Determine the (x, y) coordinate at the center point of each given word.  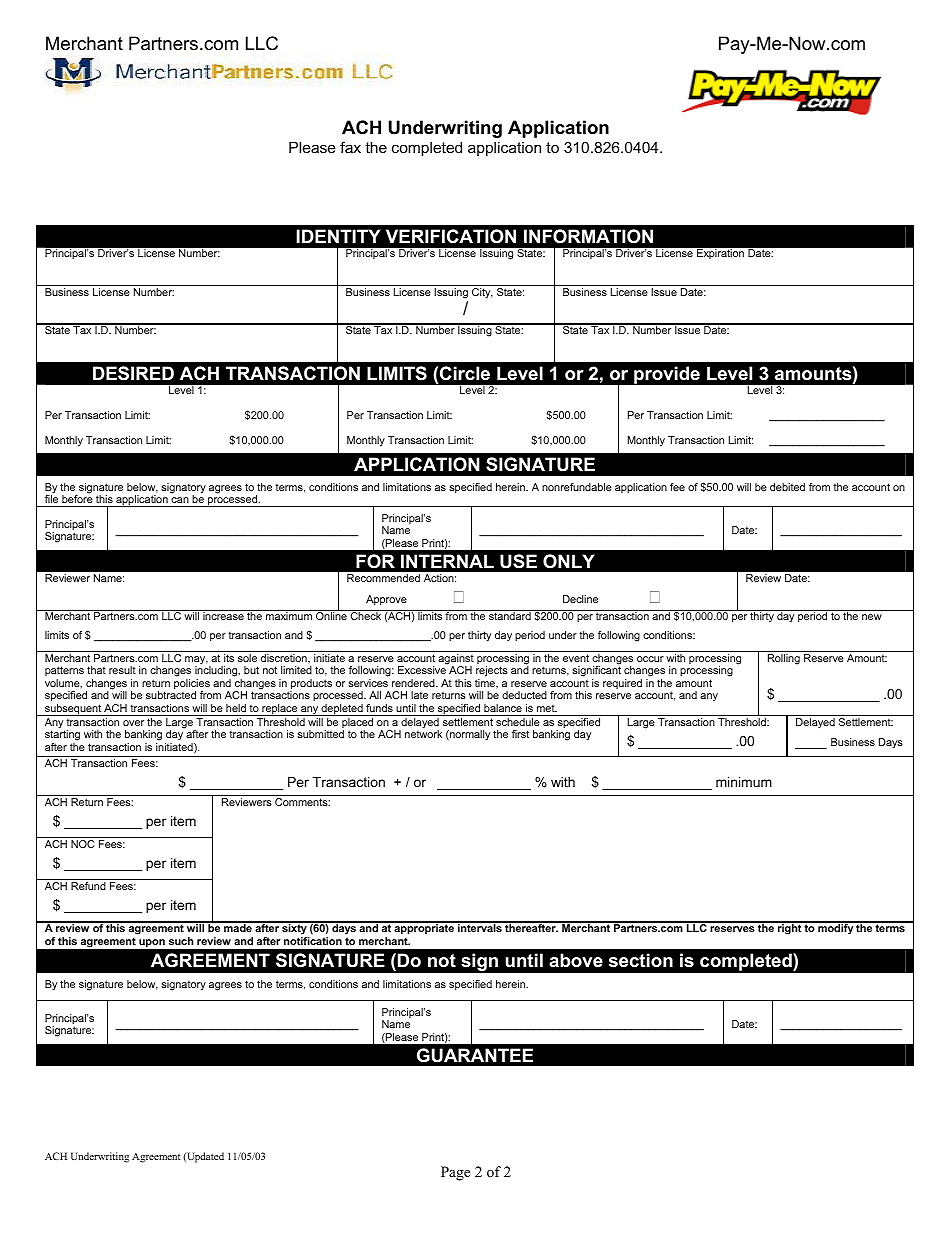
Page (455, 1173)
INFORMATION (588, 236)
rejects (492, 673)
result (122, 670)
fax (350, 147)
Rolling (784, 659)
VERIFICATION (451, 236)
